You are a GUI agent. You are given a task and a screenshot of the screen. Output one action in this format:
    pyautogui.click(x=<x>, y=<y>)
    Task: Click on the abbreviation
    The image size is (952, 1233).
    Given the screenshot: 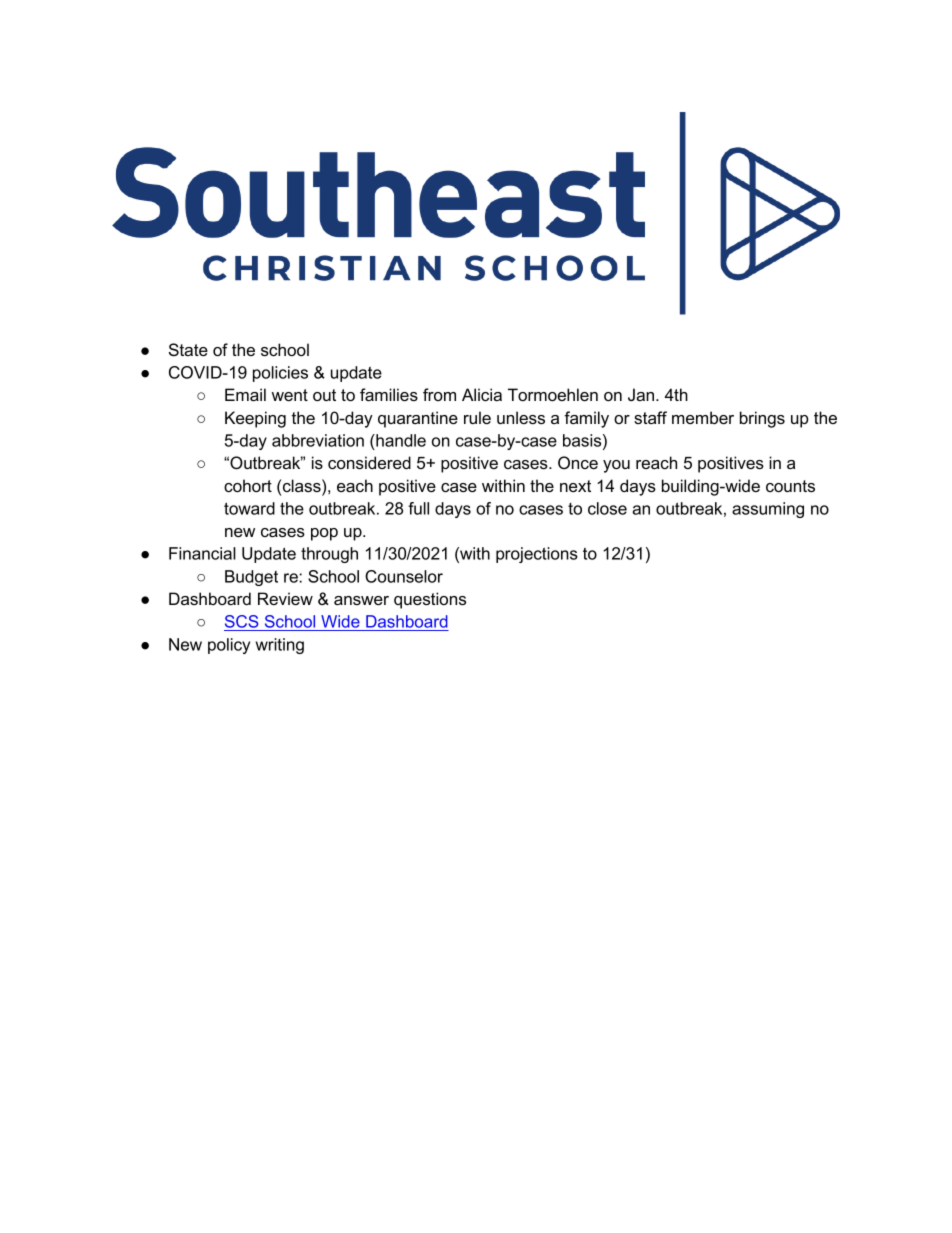 What is the action you would take?
    pyautogui.click(x=318, y=440)
